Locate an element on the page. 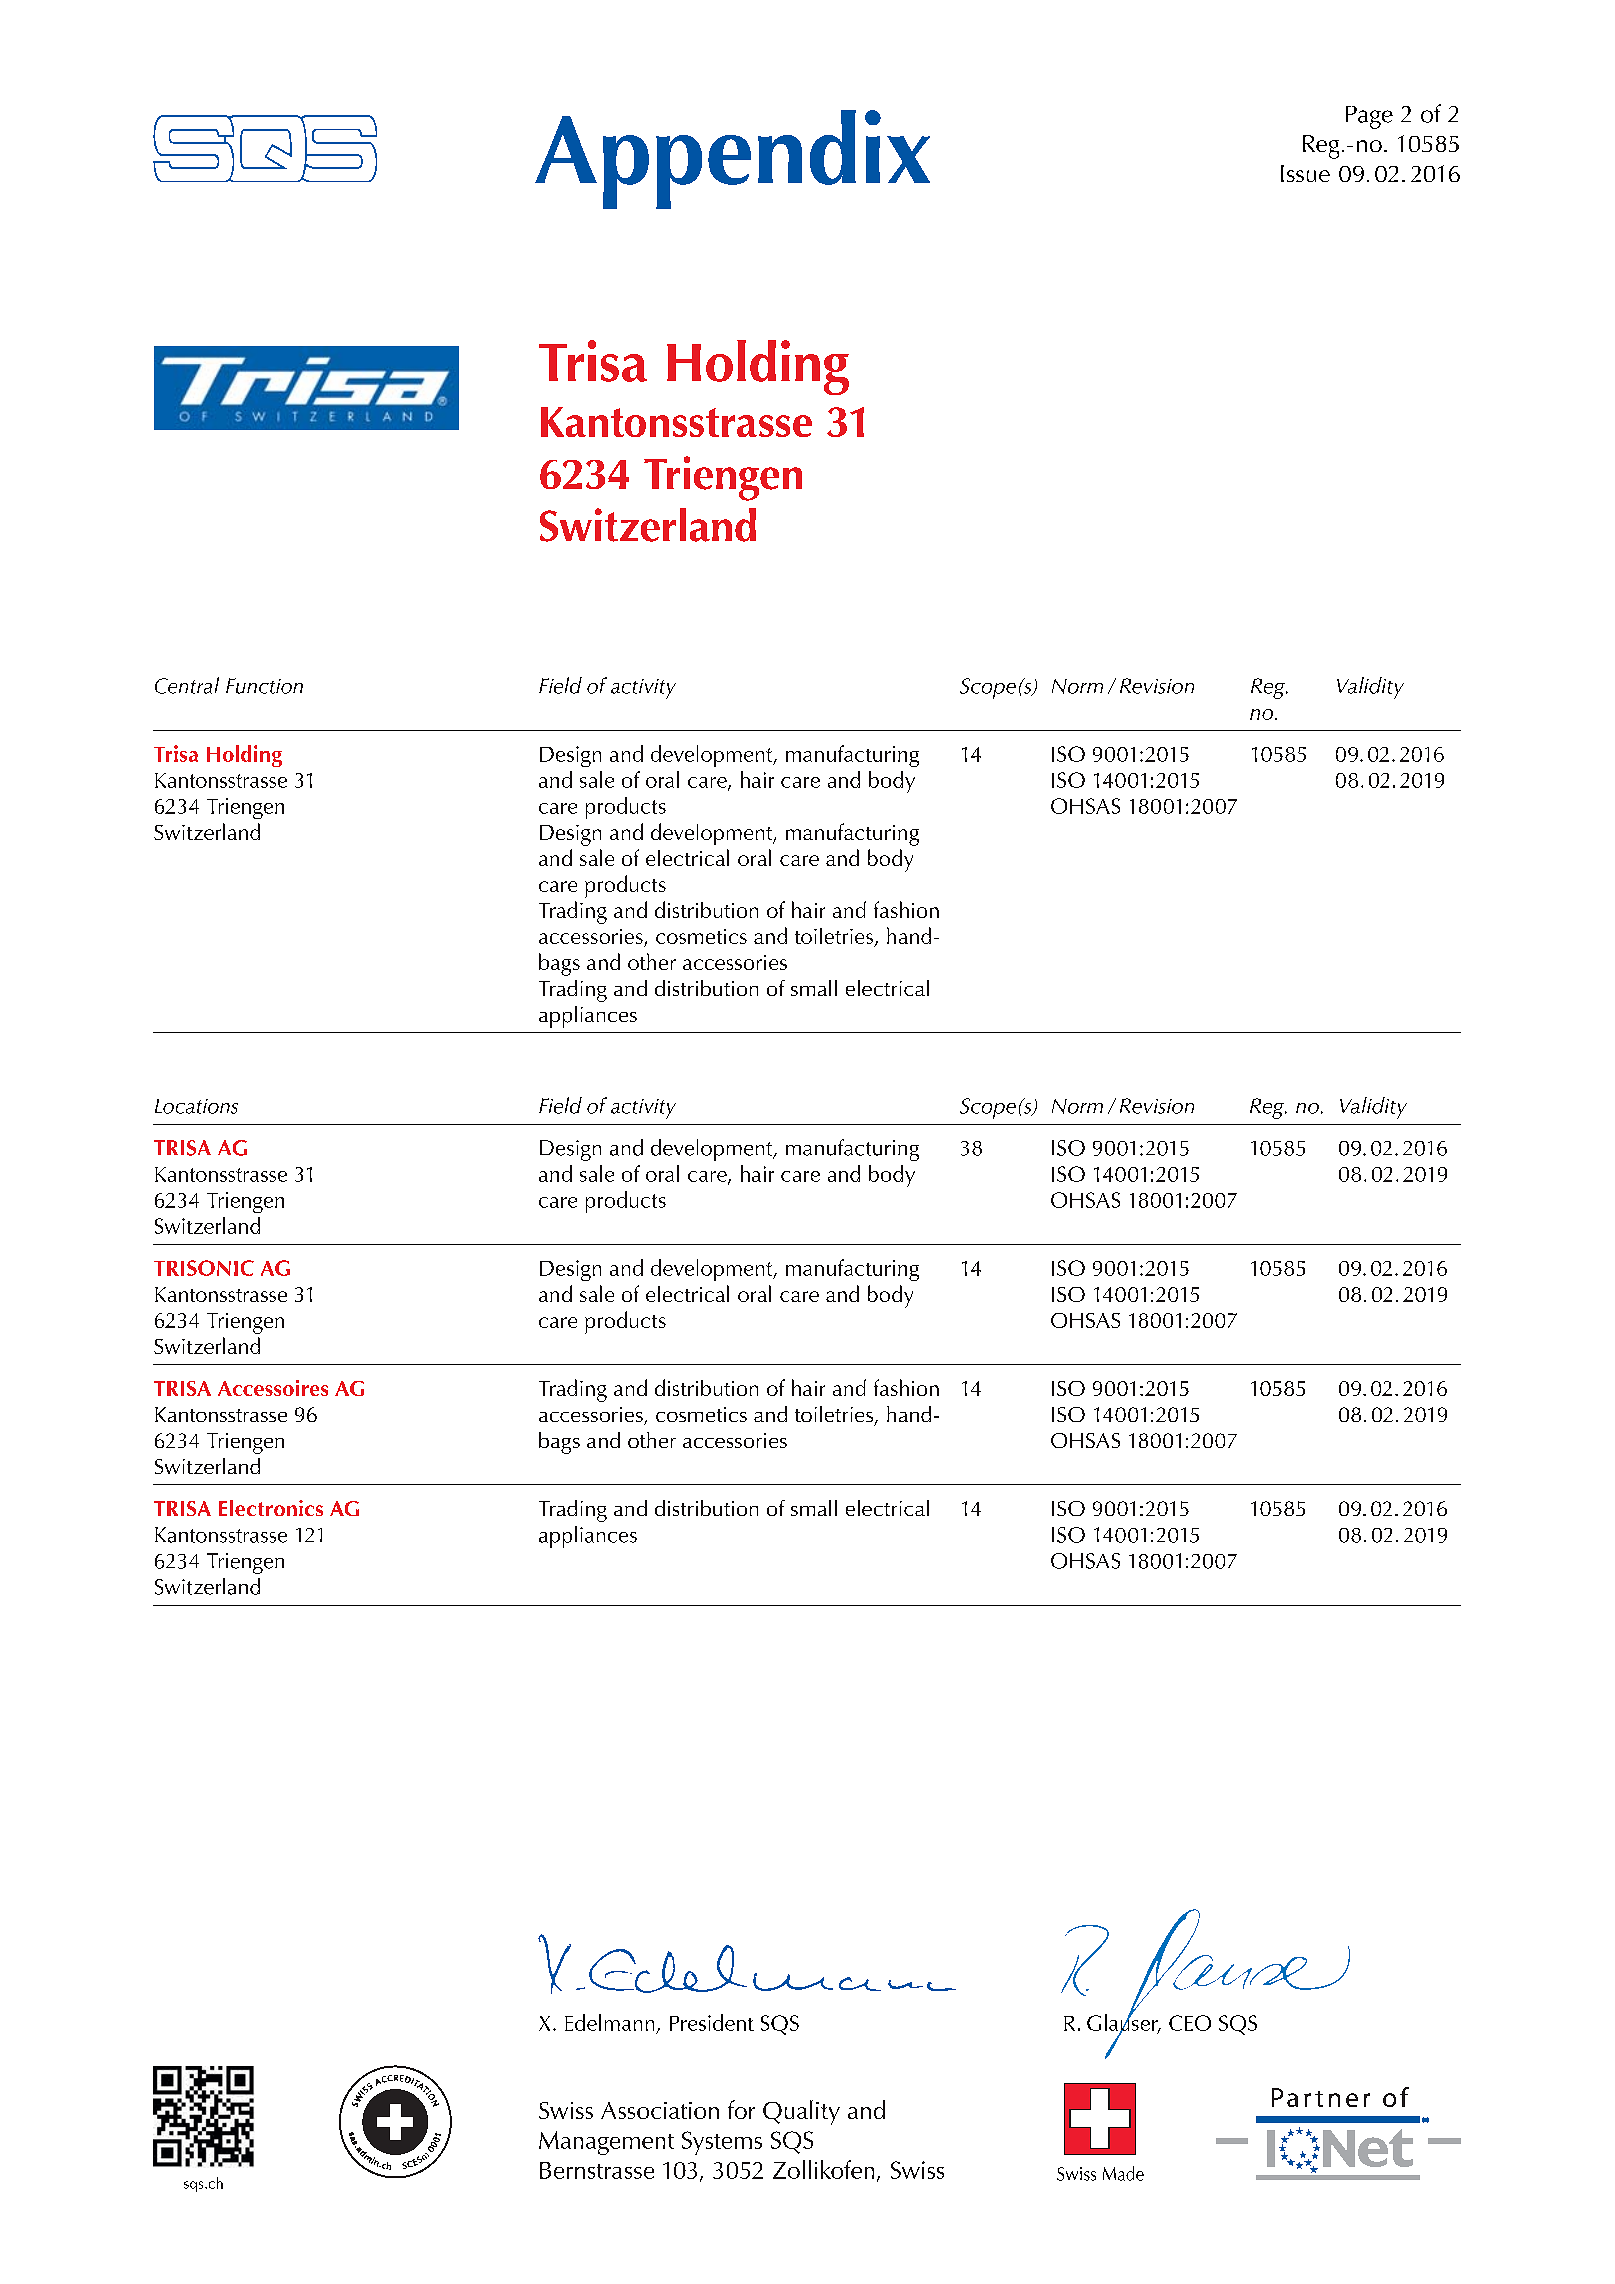 The height and width of the image is (2284, 1615). CEO is located at coordinates (1190, 2023).
